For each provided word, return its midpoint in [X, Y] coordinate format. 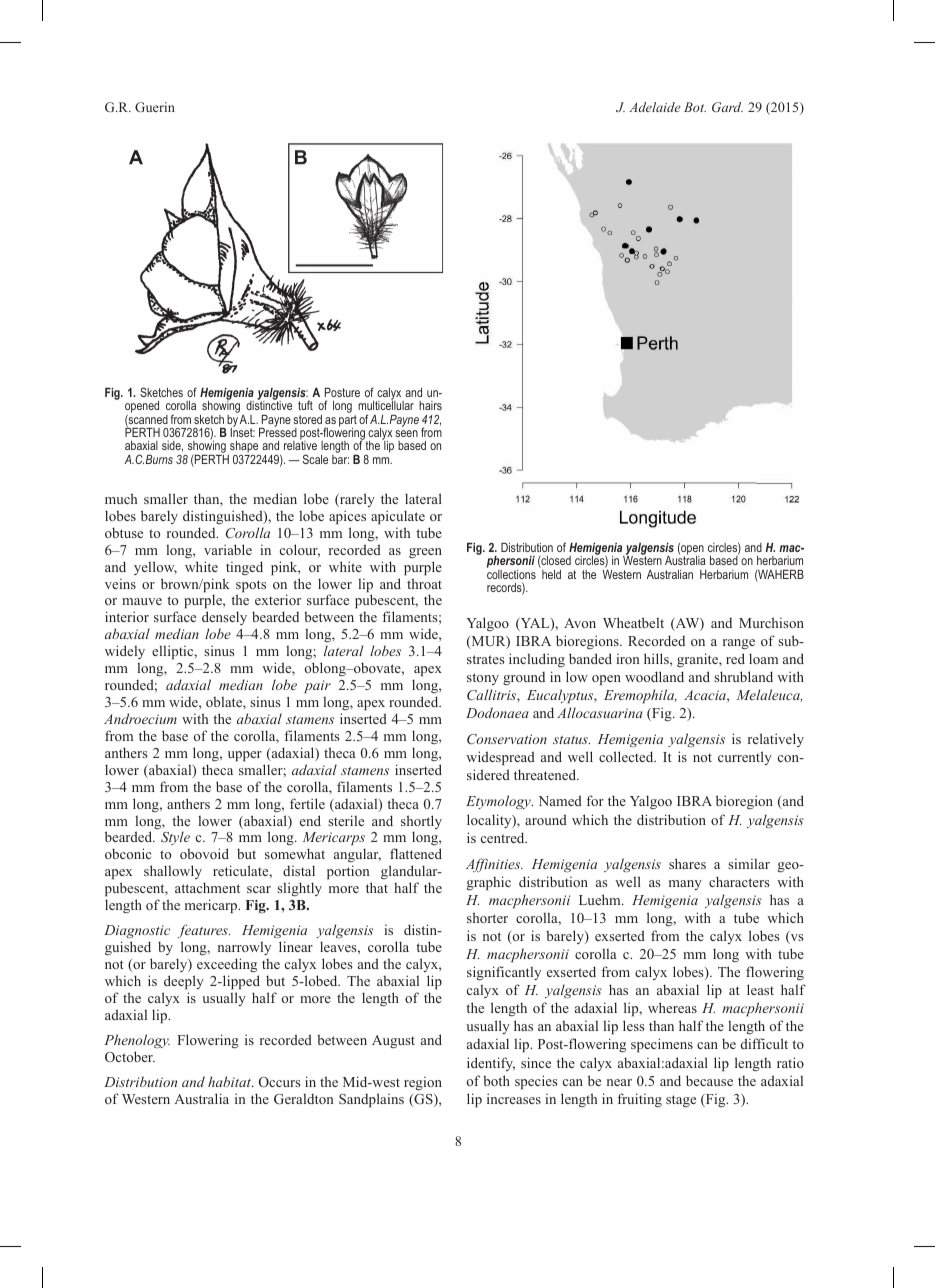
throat [424, 583]
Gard [727, 107]
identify [491, 1064]
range [739, 644]
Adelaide [655, 107]
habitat [231, 1081]
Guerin [155, 107]
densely [224, 620]
